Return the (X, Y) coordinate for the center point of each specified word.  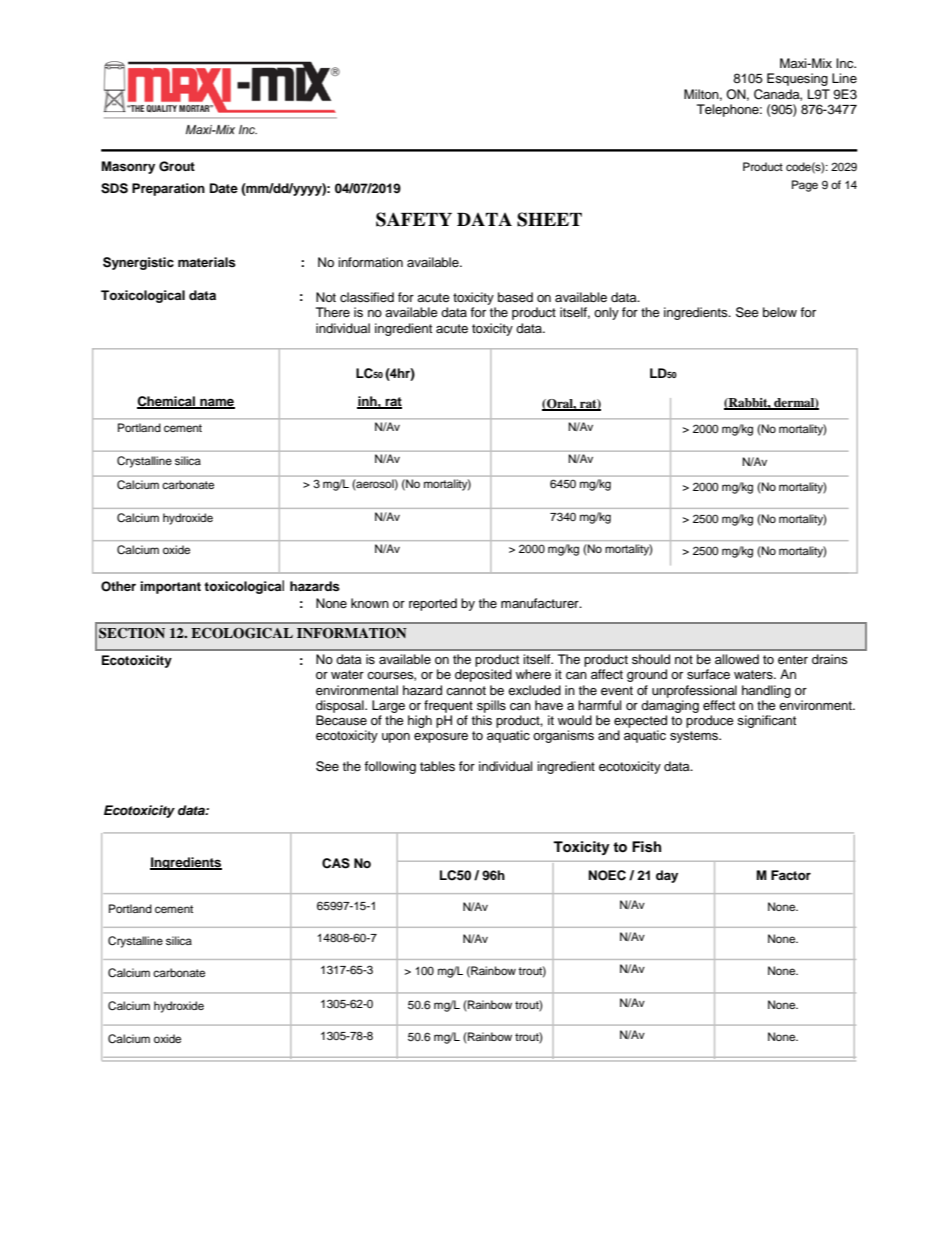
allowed (737, 659)
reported (433, 604)
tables (437, 766)
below (780, 312)
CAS (336, 863)
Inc (846, 63)
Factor (791, 875)
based (515, 297)
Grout (177, 166)
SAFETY (414, 219)
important (170, 587)
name (216, 403)
